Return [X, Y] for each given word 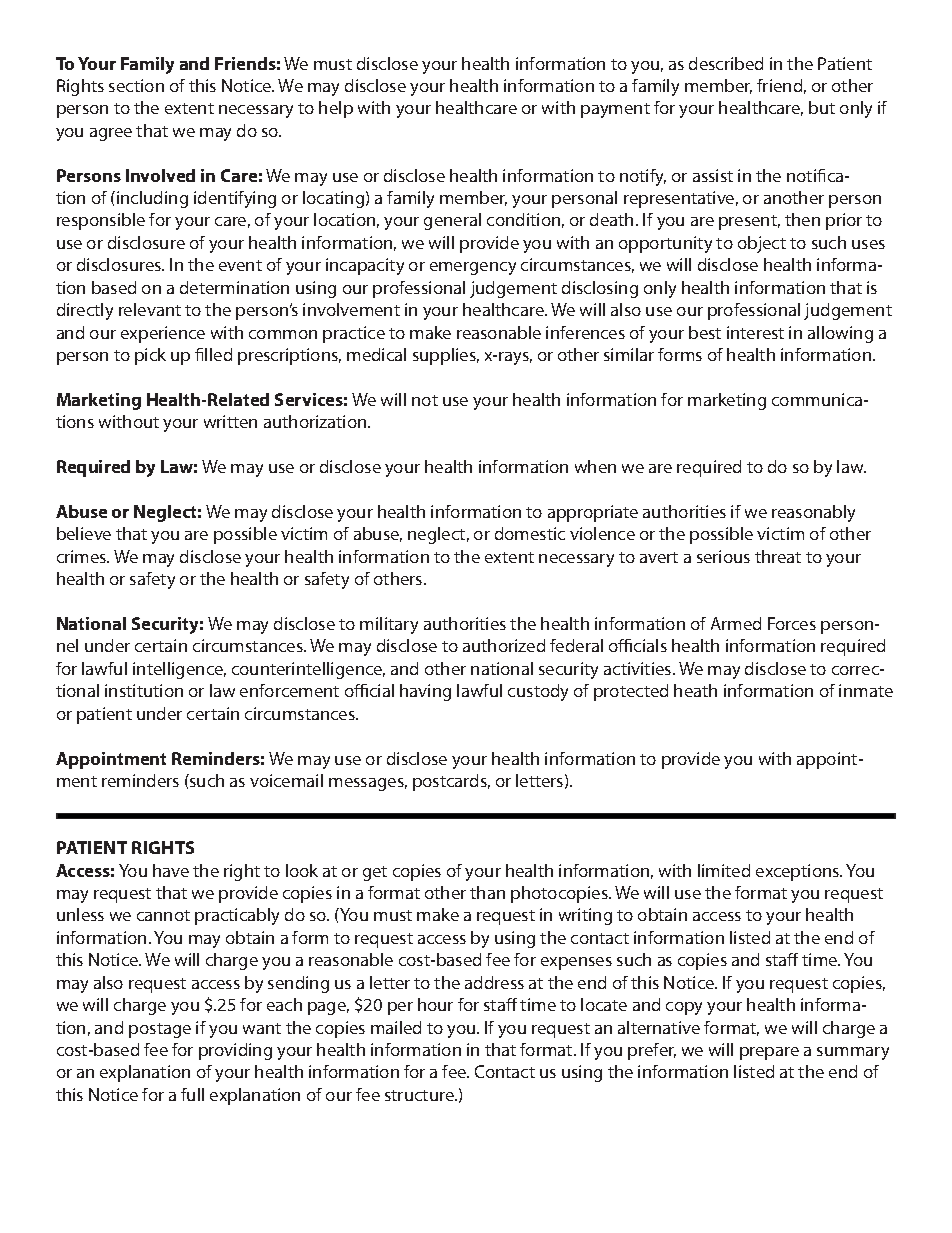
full [192, 1094]
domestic [530, 533]
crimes [83, 556]
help [336, 109]
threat [778, 556]
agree [111, 134]
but [822, 107]
